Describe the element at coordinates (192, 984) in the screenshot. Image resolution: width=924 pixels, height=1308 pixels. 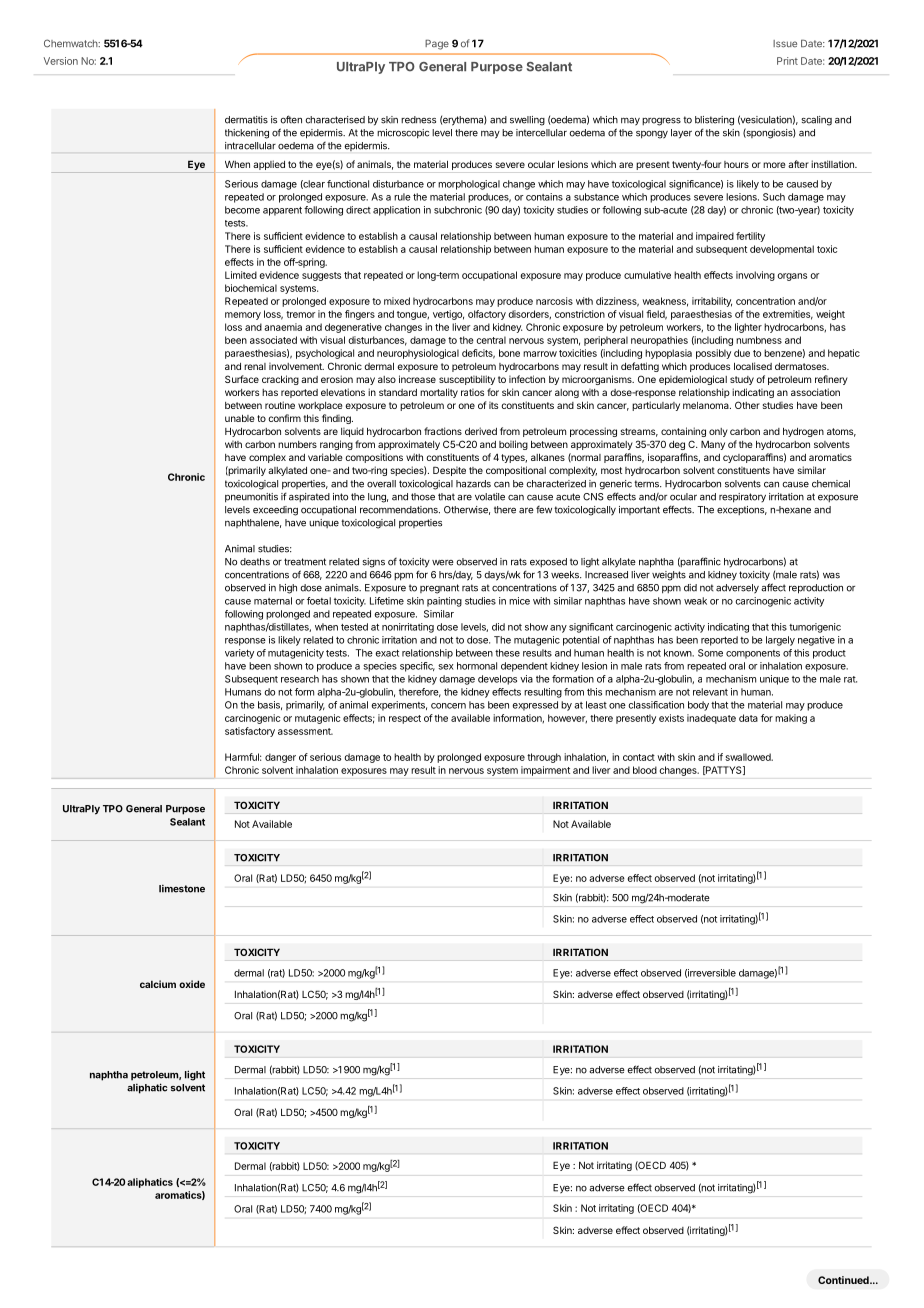
I see `oxide` at that location.
